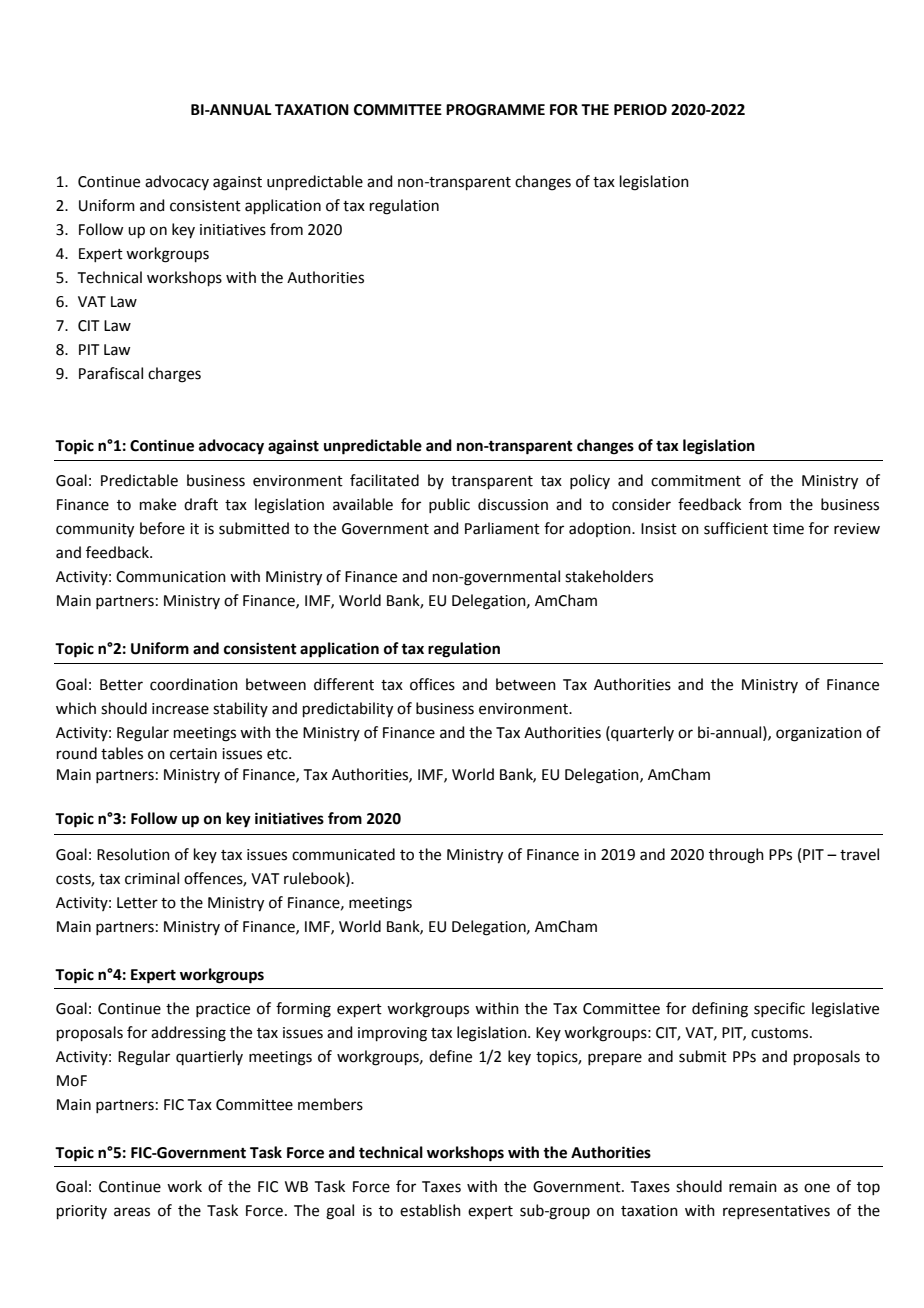 The height and width of the image is (1308, 924). Describe the element at coordinates (194, 684) in the image. I see `coordination` at that location.
